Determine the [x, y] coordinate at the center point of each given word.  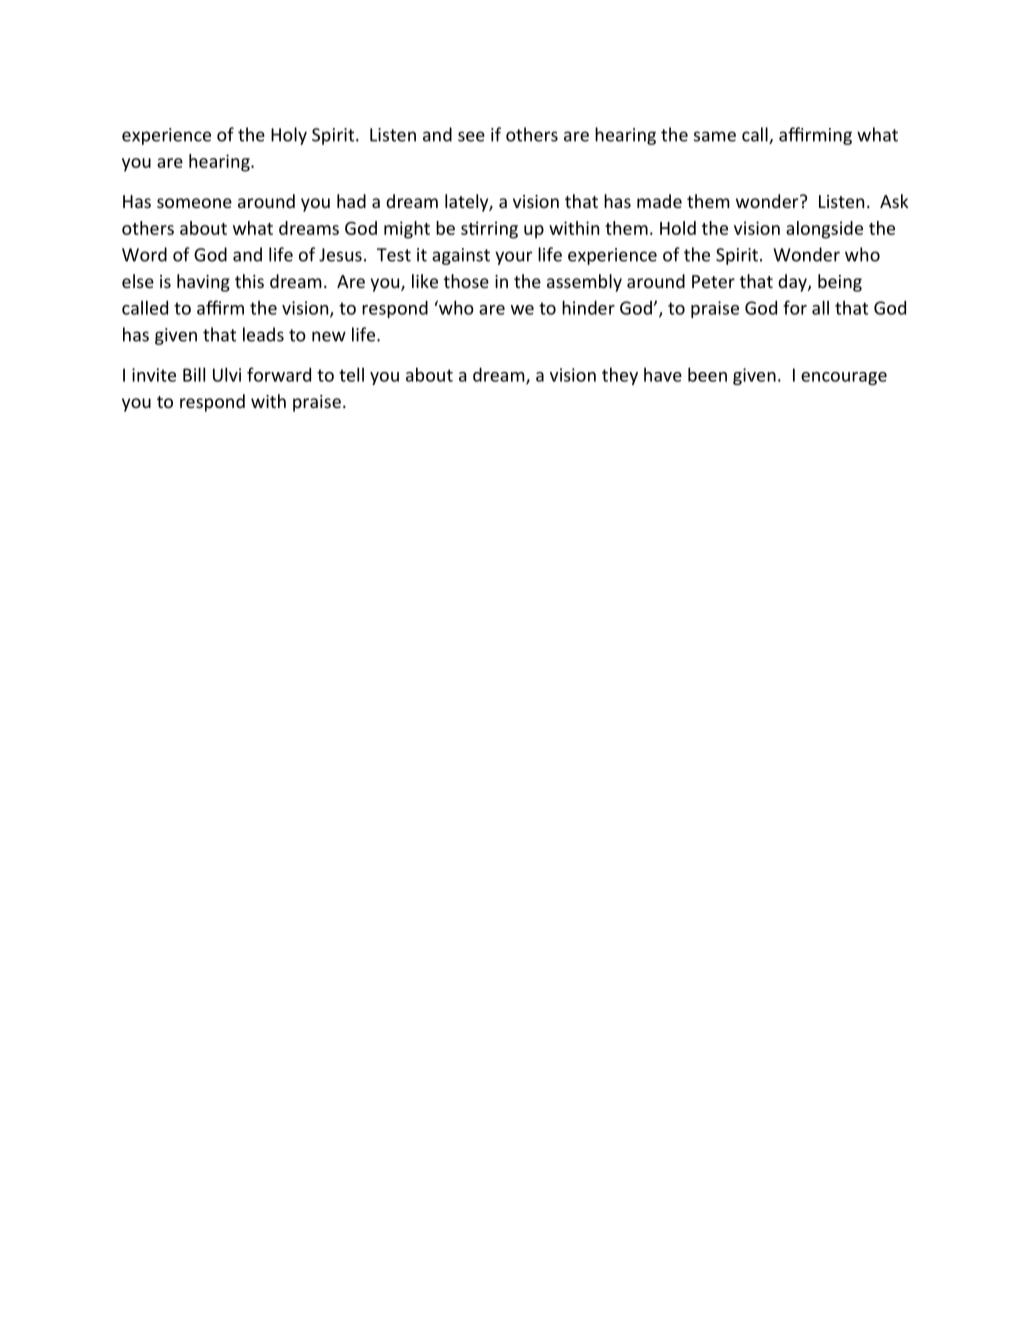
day [793, 283]
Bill [194, 374]
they [620, 376]
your [514, 258]
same [715, 136]
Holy [289, 136]
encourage [844, 378]
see [471, 136]
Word [144, 254]
